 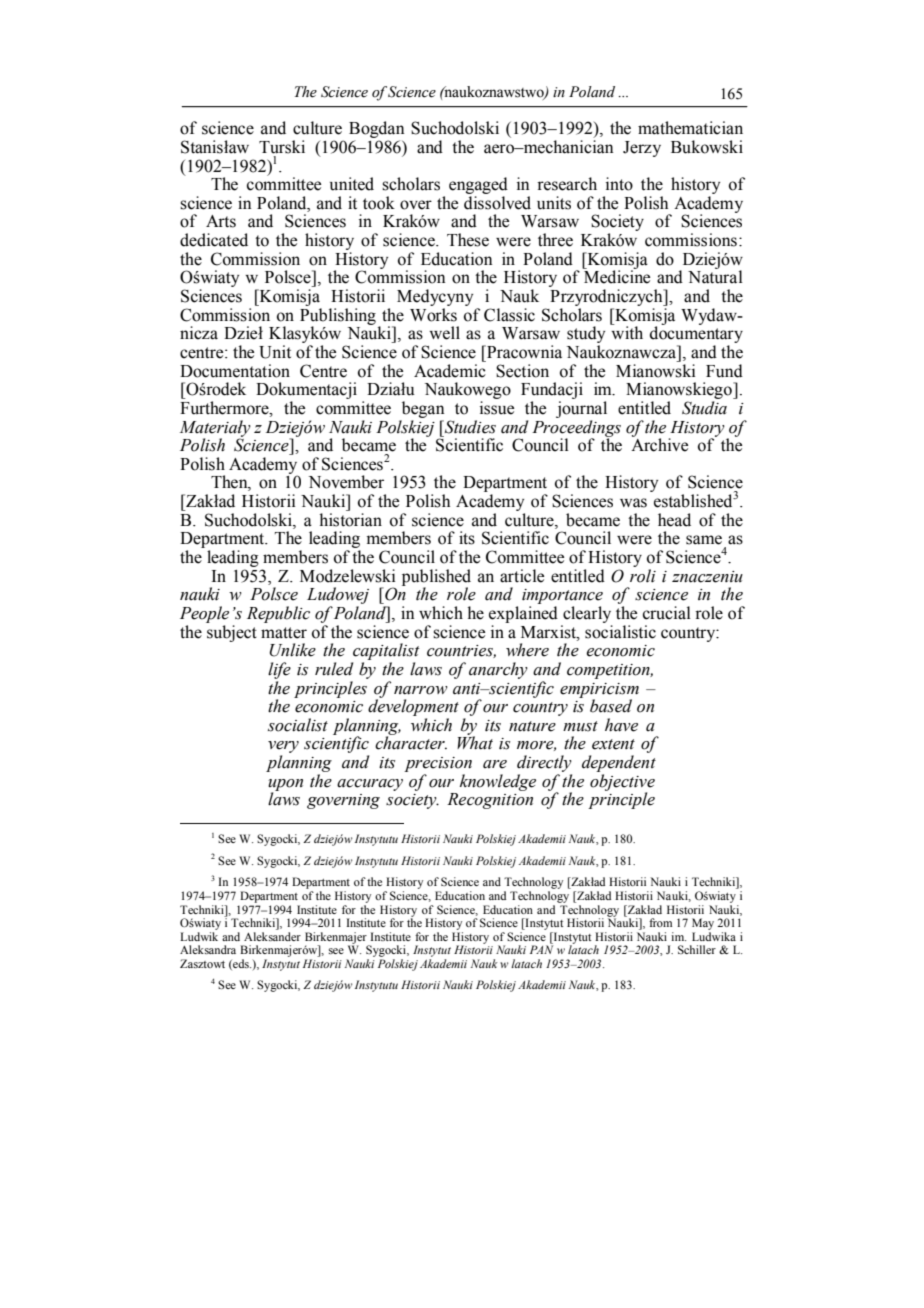 What do you see at coordinates (667, 613) in the screenshot?
I see `crucial` at bounding box center [667, 613].
